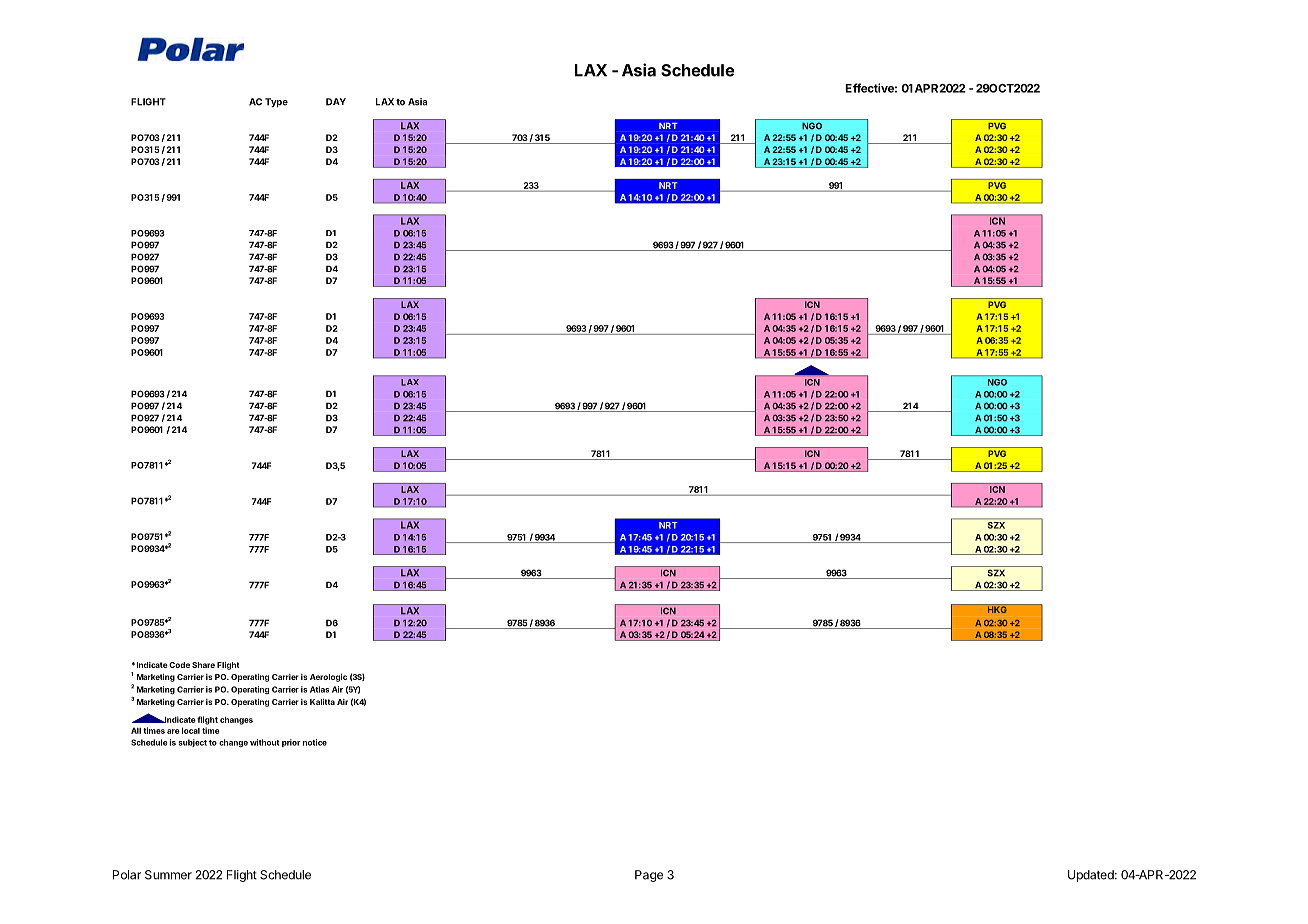  What do you see at coordinates (276, 102) in the screenshot?
I see `Type` at bounding box center [276, 102].
